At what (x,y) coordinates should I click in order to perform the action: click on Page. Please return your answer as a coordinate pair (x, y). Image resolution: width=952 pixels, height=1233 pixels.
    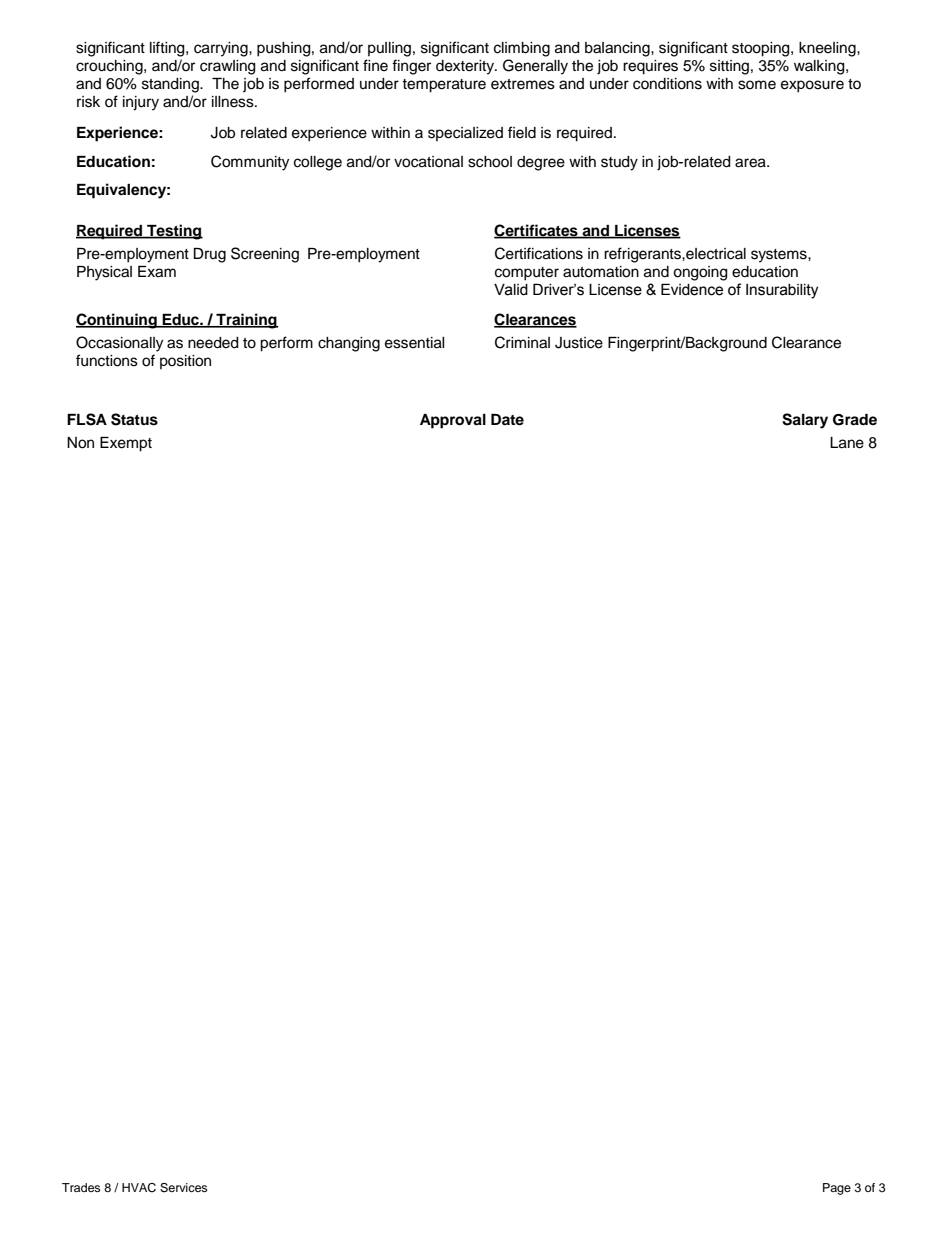
    Looking at the image, I should click on (837, 1189).
